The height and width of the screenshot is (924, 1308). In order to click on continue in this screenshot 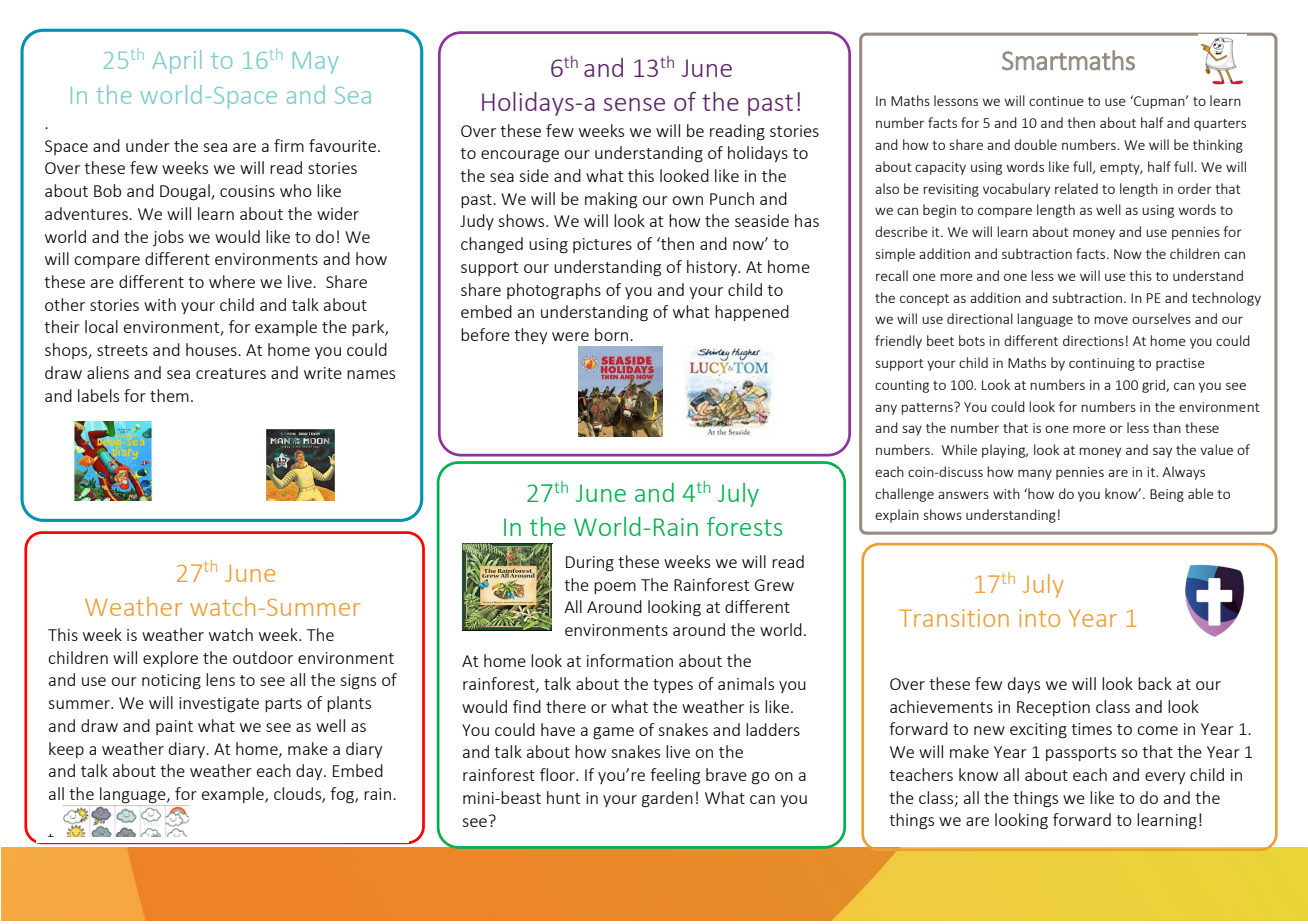, I will do `click(1056, 101)`.
